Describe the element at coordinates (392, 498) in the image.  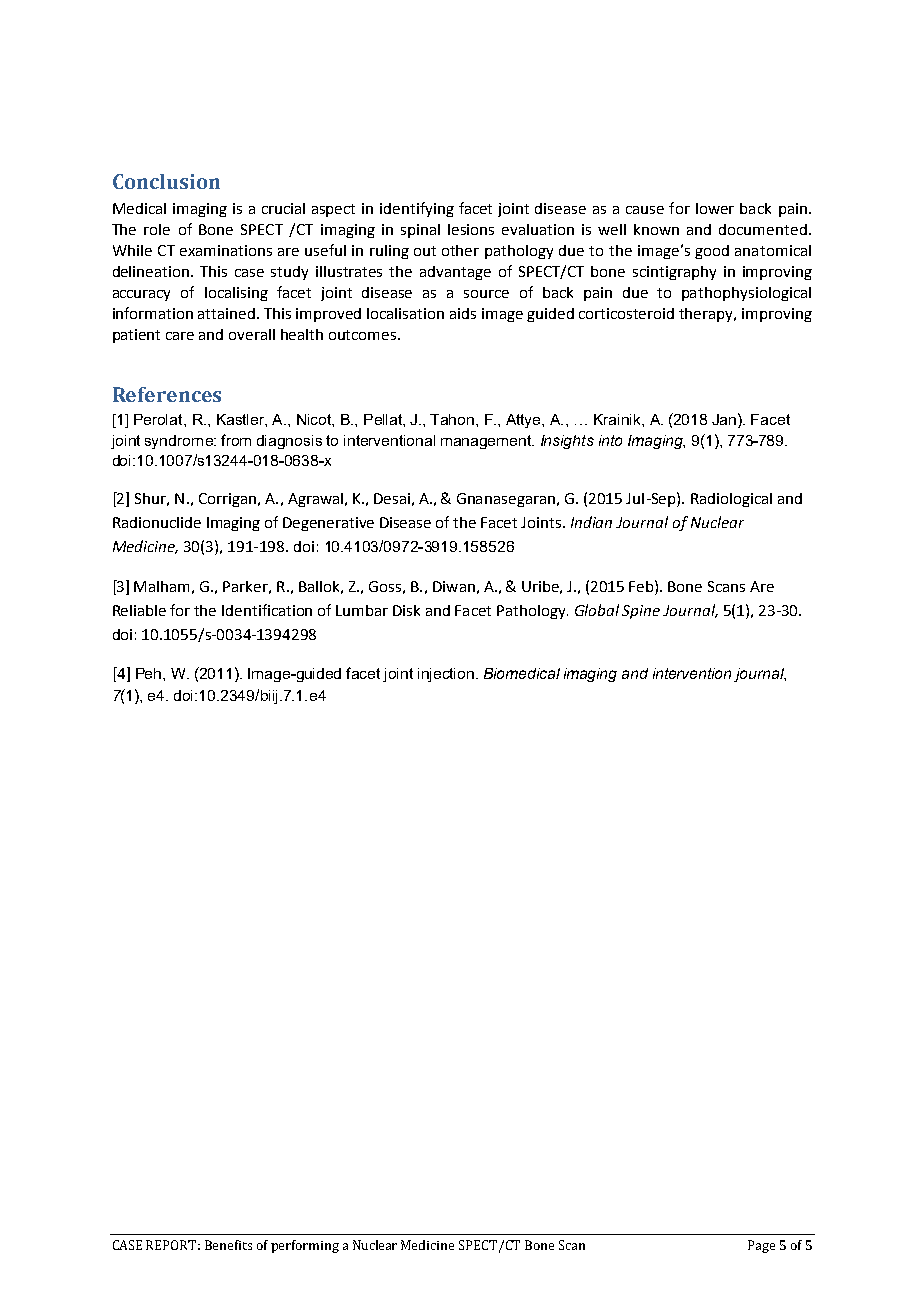
I see `Desai` at that location.
